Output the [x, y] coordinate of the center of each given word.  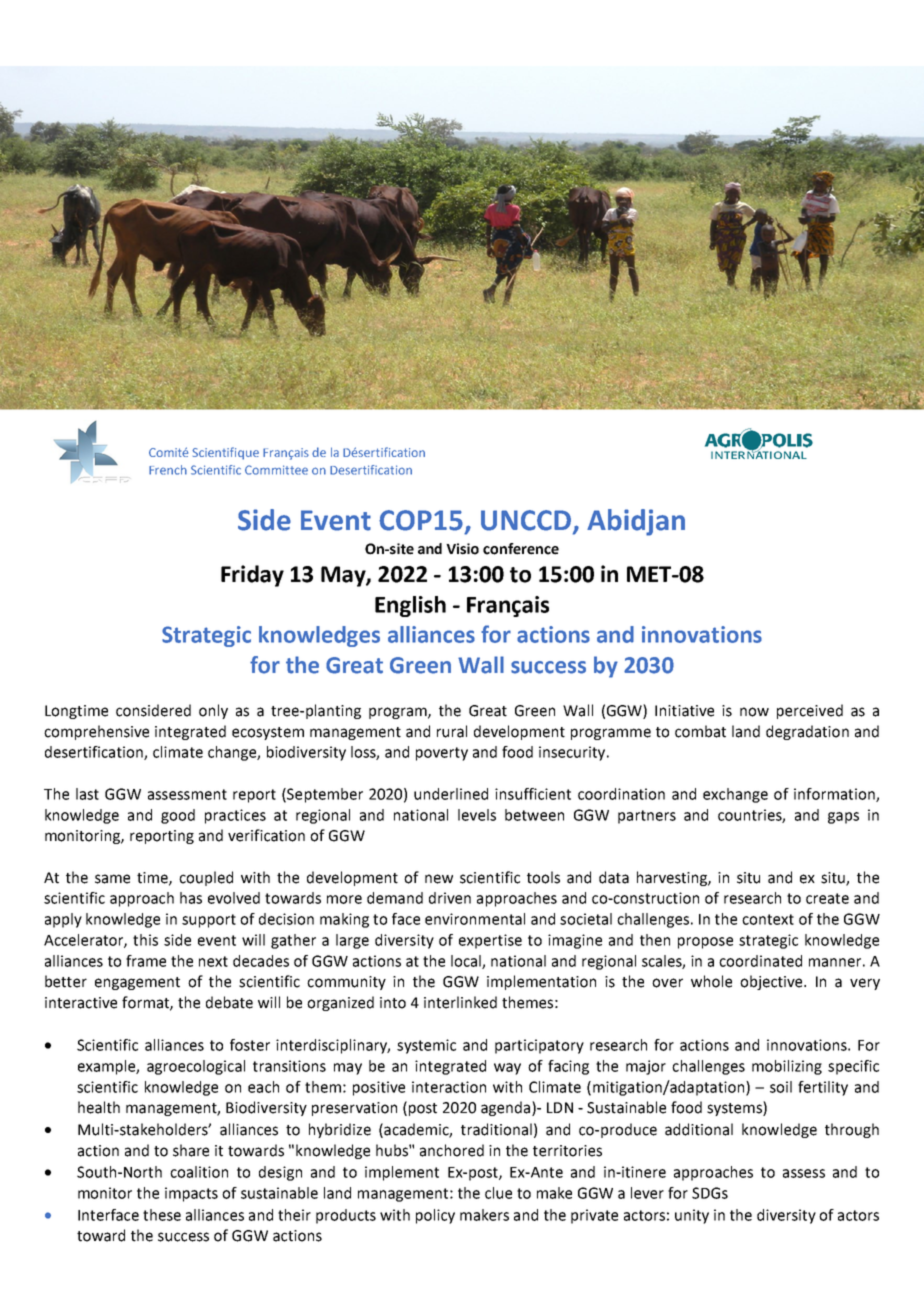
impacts [191, 1194]
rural [452, 731]
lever [647, 1193]
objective [772, 982]
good [178, 816]
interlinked [460, 1002]
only [213, 711]
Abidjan [636, 522]
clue [498, 1193]
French [168, 470]
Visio [462, 549]
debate [229, 1002]
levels [477, 815]
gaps [843, 818]
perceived [810, 711]
